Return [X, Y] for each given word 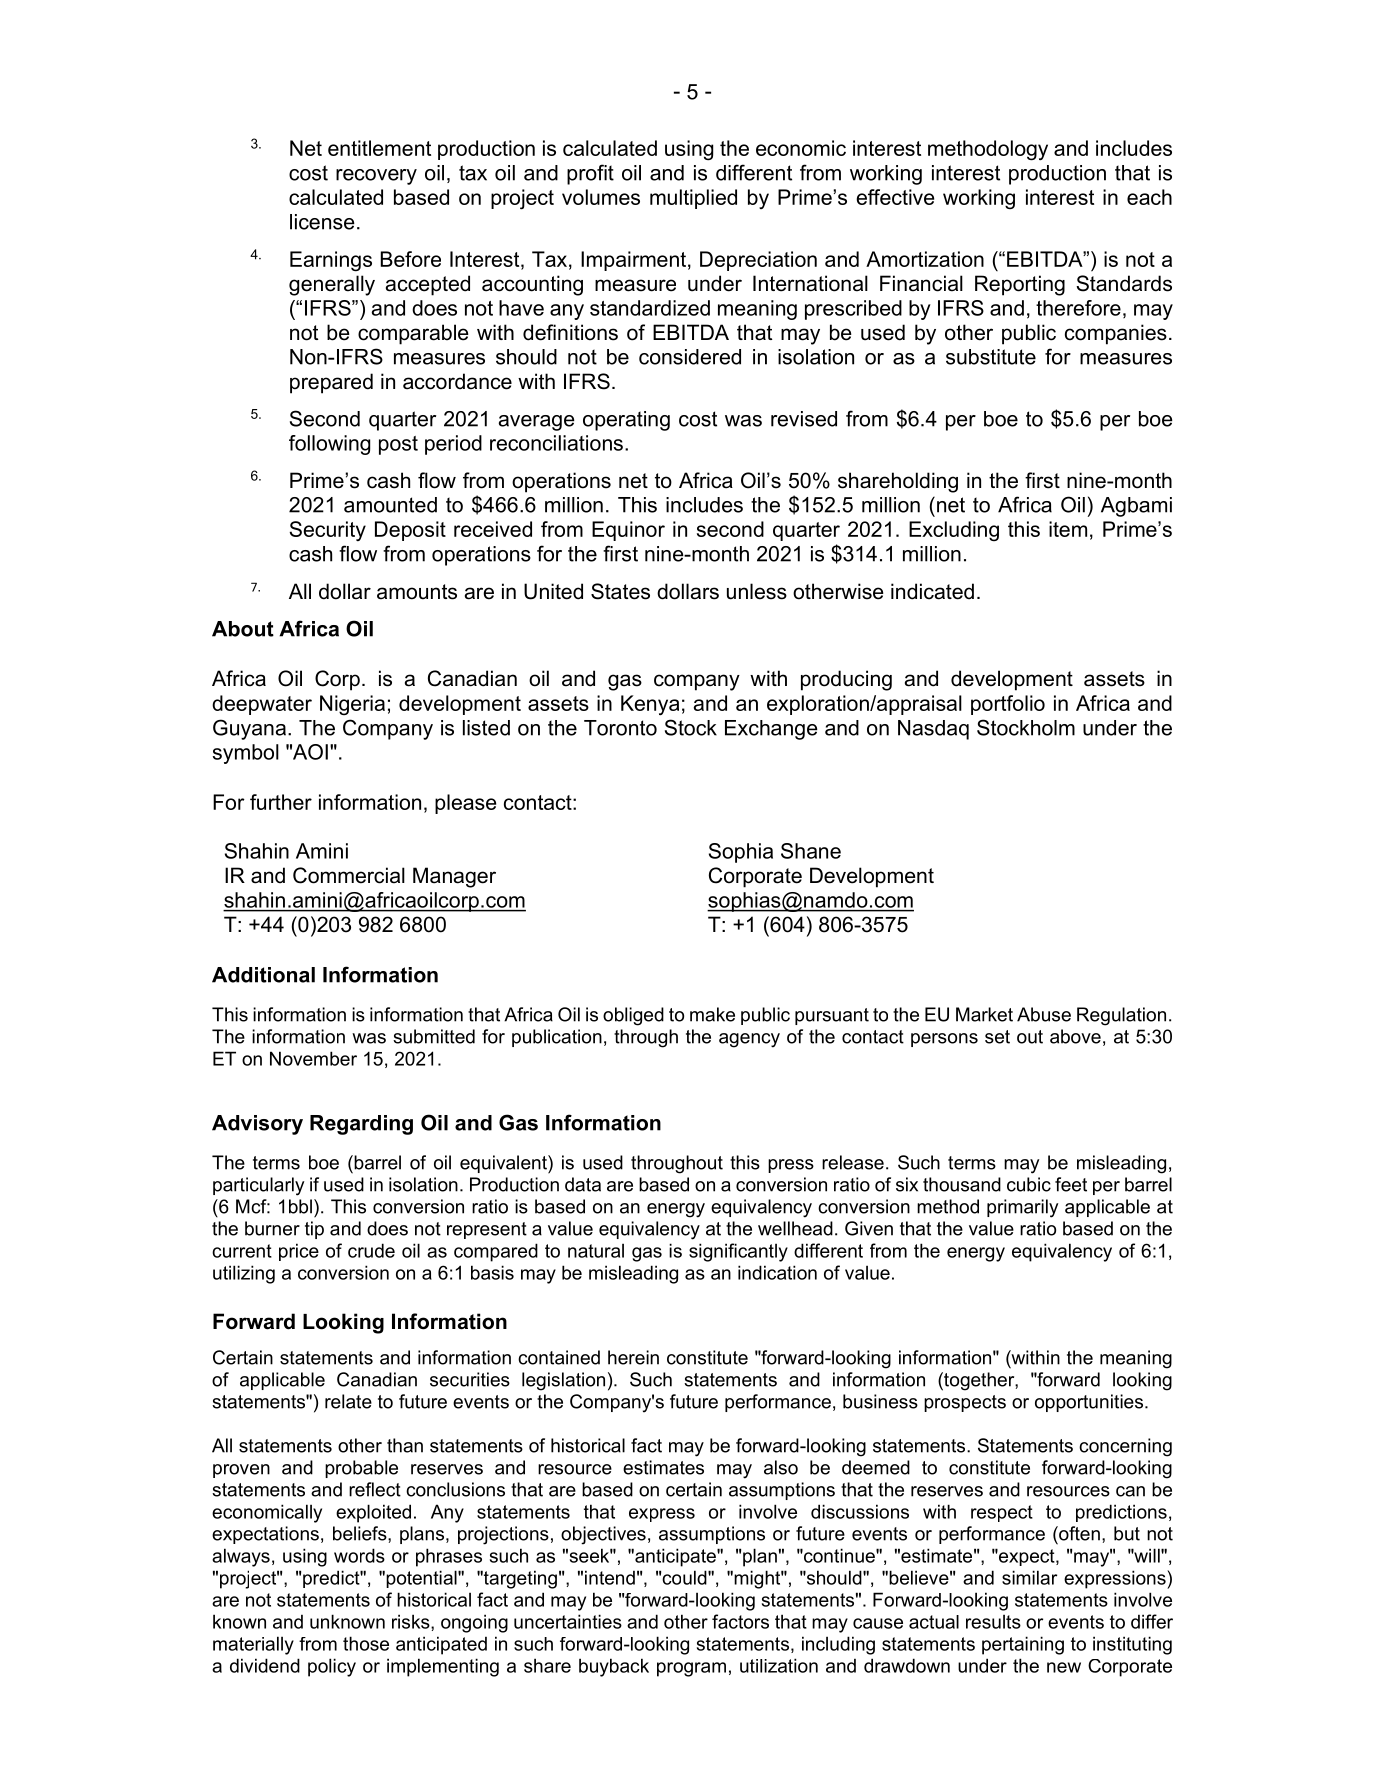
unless [757, 591]
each [1149, 197]
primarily [1022, 1208]
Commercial [349, 875]
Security [327, 531]
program [691, 1669]
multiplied [693, 199]
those [366, 1643]
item [1068, 529]
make [712, 1014]
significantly [738, 1252]
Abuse [1044, 1014]
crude [371, 1250]
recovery [376, 177]
